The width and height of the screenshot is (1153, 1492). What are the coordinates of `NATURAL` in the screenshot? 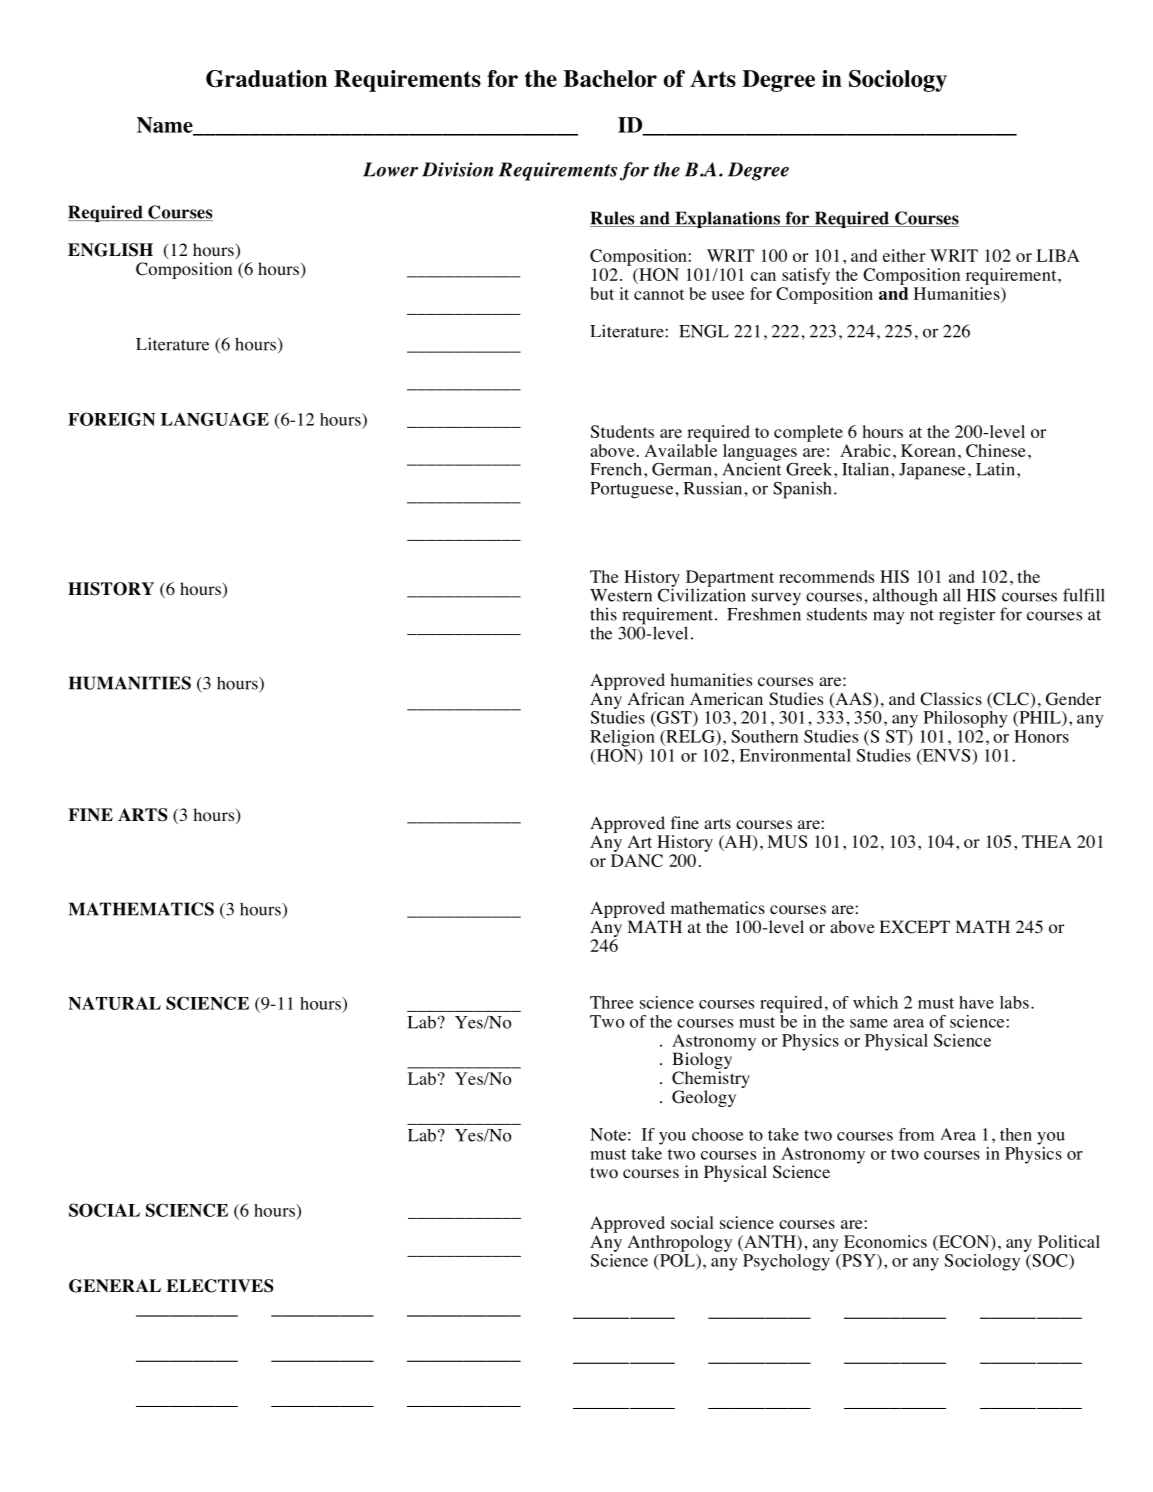 It's located at (114, 1003).
